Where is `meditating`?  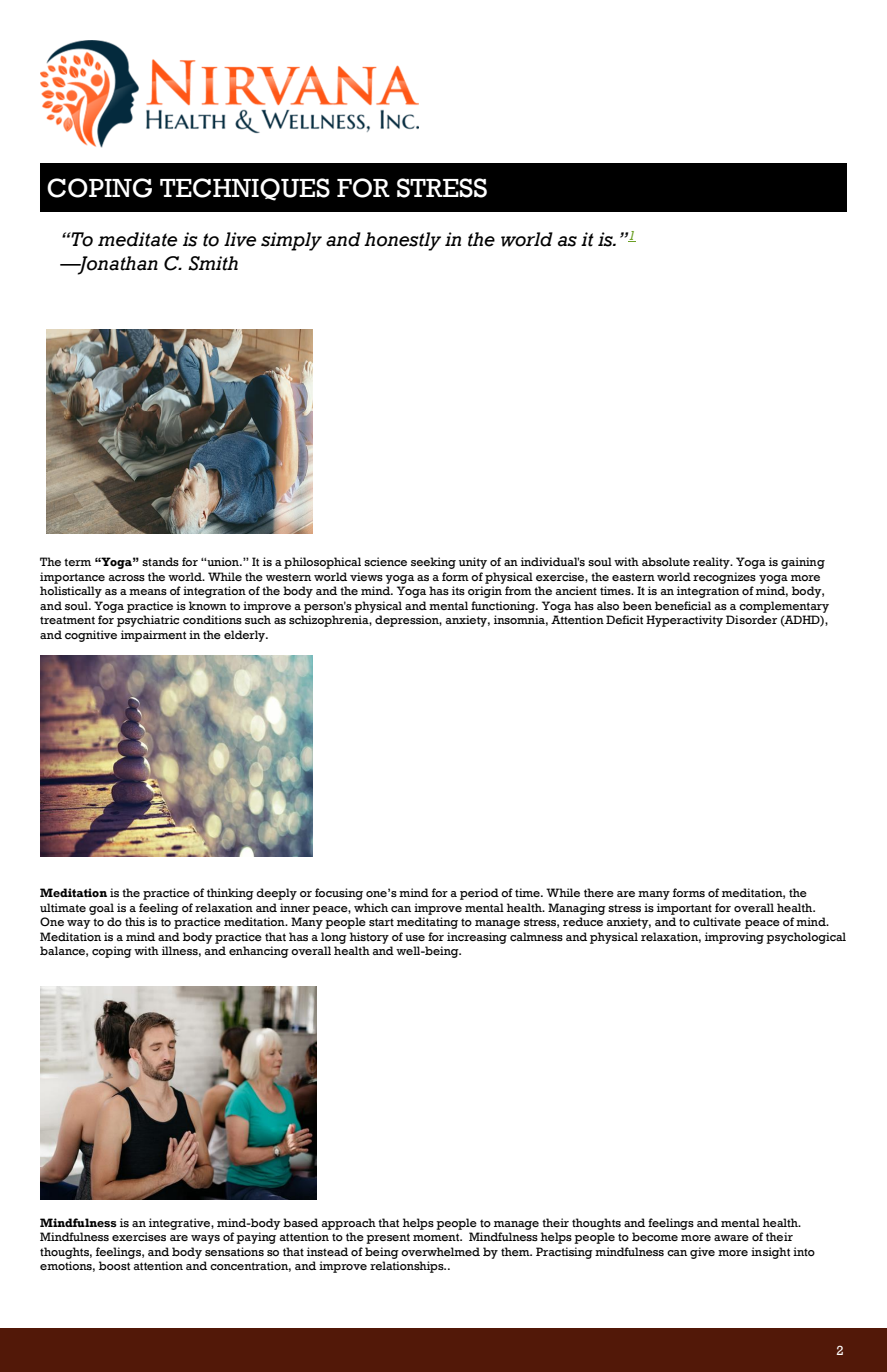
meditating is located at coordinates (427, 923).
